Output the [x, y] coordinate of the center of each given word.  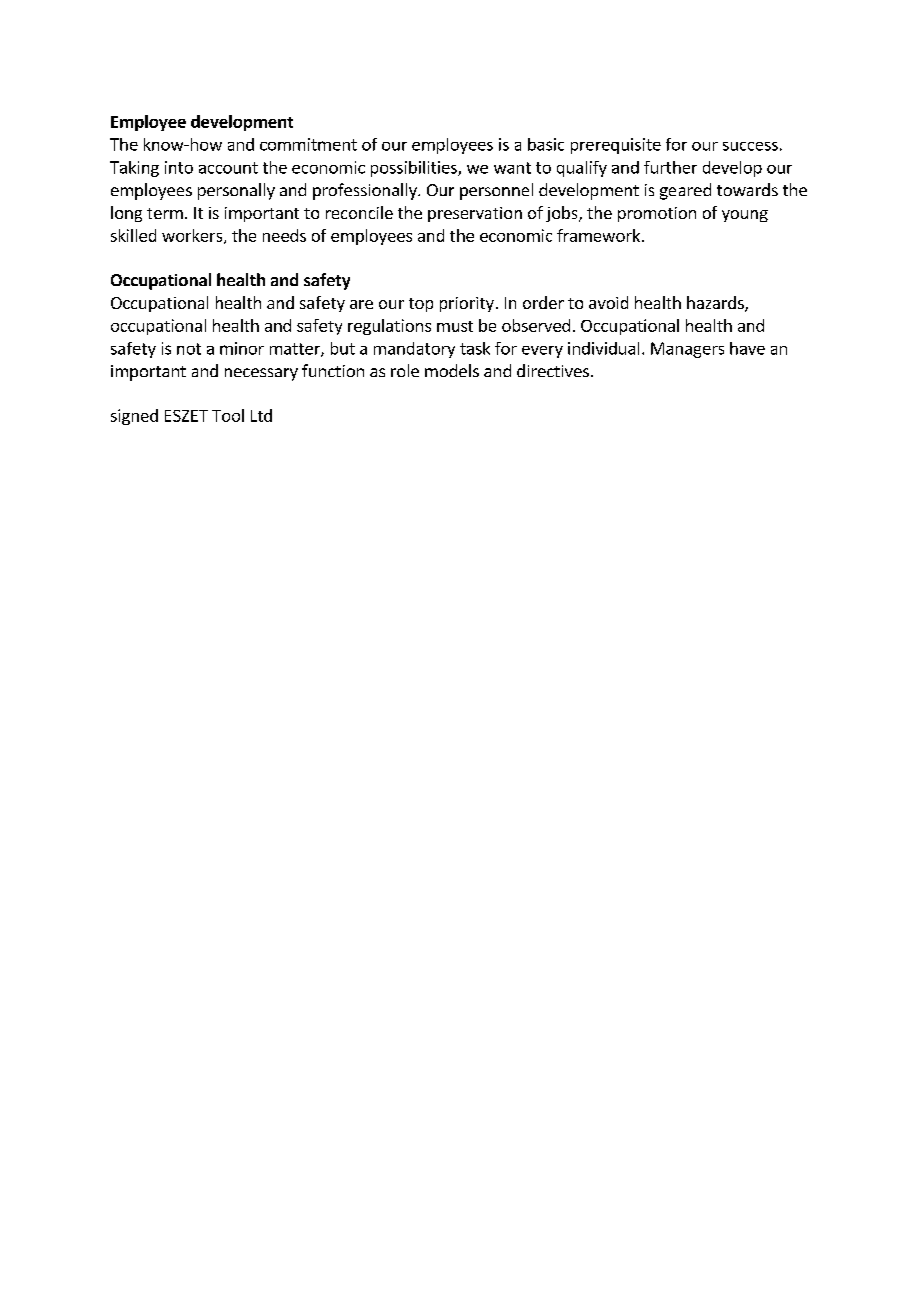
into [179, 167]
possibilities [415, 169]
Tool [228, 415]
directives [553, 370]
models [452, 370]
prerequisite [616, 146]
